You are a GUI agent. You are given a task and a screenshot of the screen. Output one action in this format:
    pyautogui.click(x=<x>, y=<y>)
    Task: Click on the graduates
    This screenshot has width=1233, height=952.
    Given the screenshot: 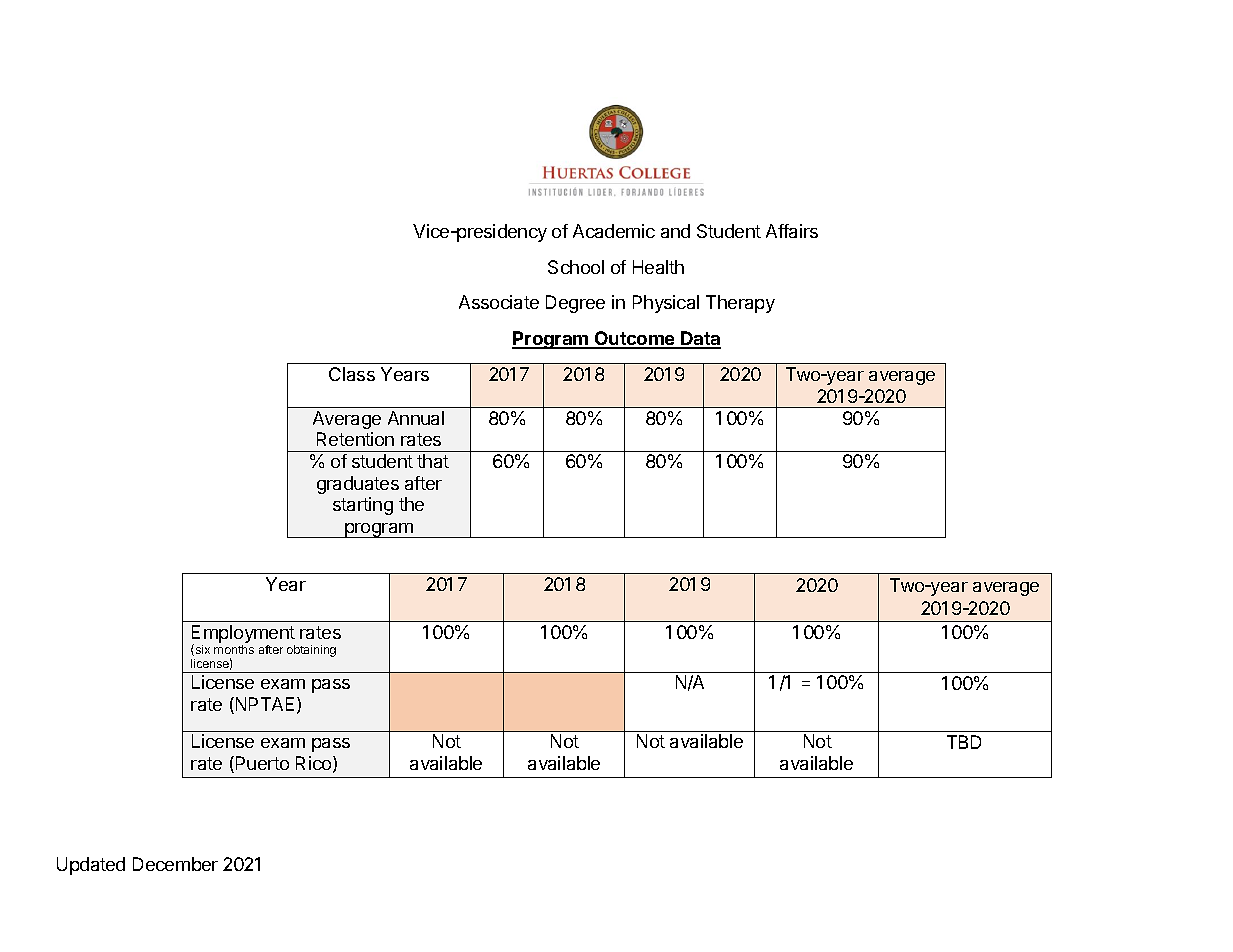 What is the action you would take?
    pyautogui.click(x=358, y=485)
